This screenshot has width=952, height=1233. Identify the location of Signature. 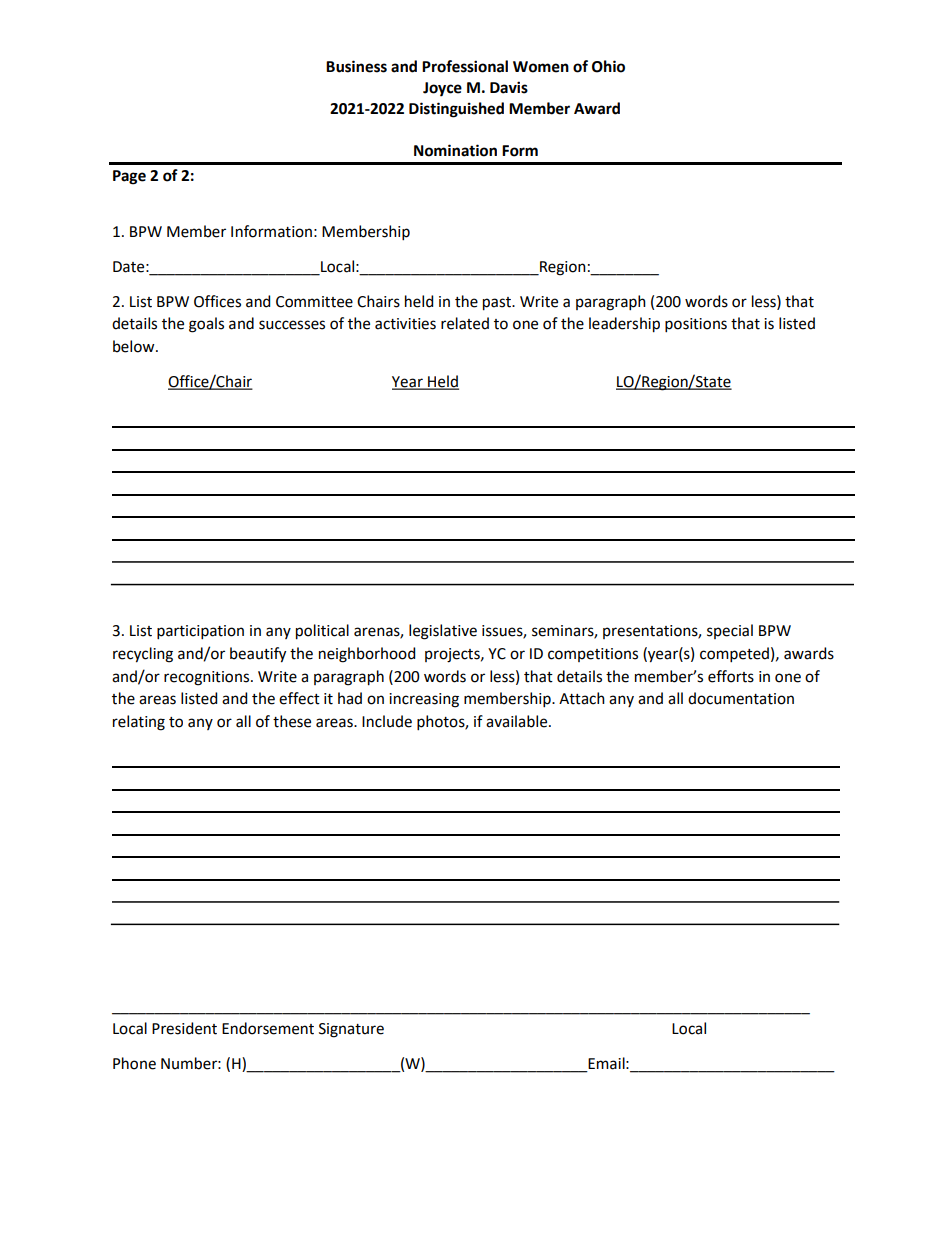
(351, 1030).
